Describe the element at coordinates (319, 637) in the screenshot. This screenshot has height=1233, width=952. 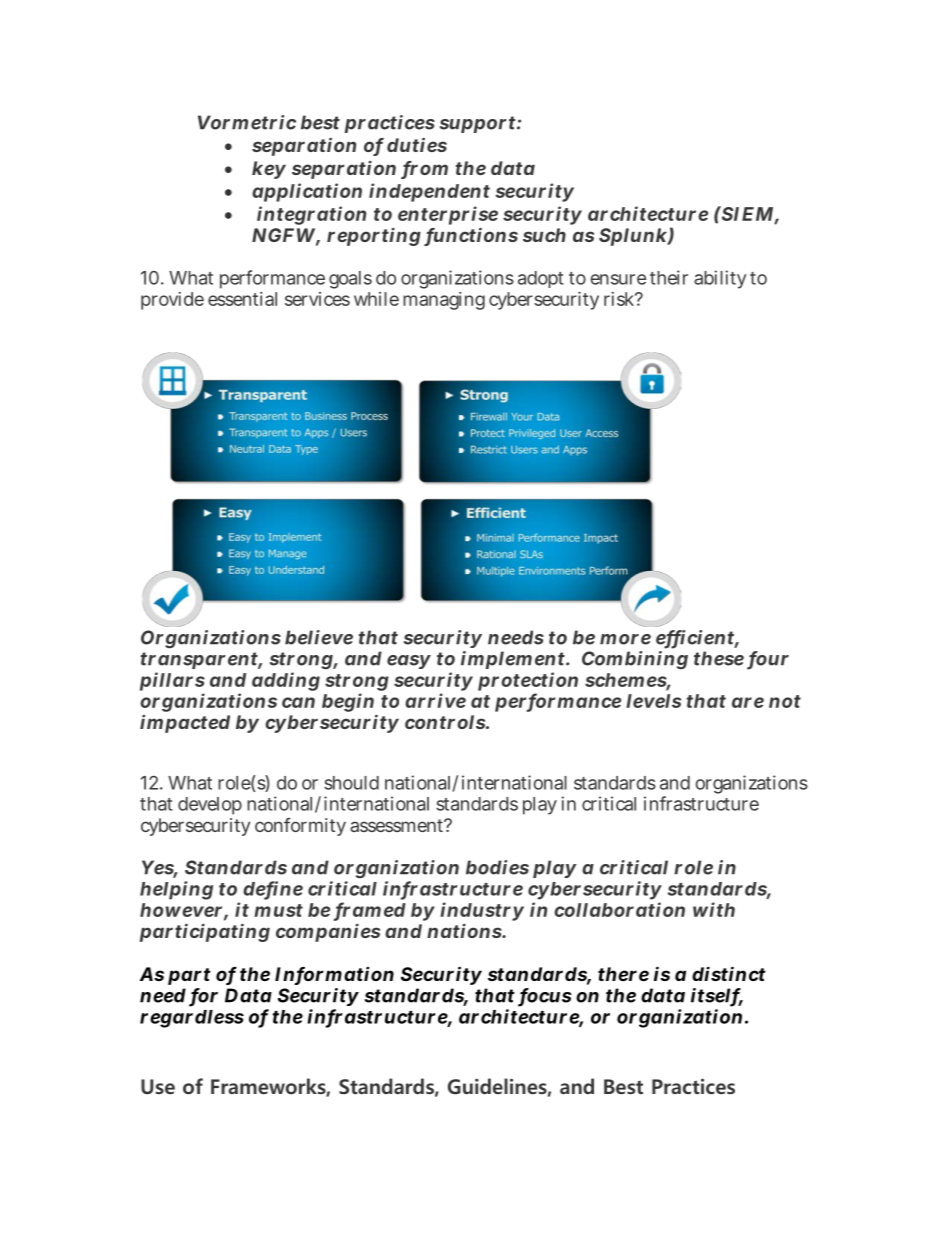
I see `believe` at that location.
